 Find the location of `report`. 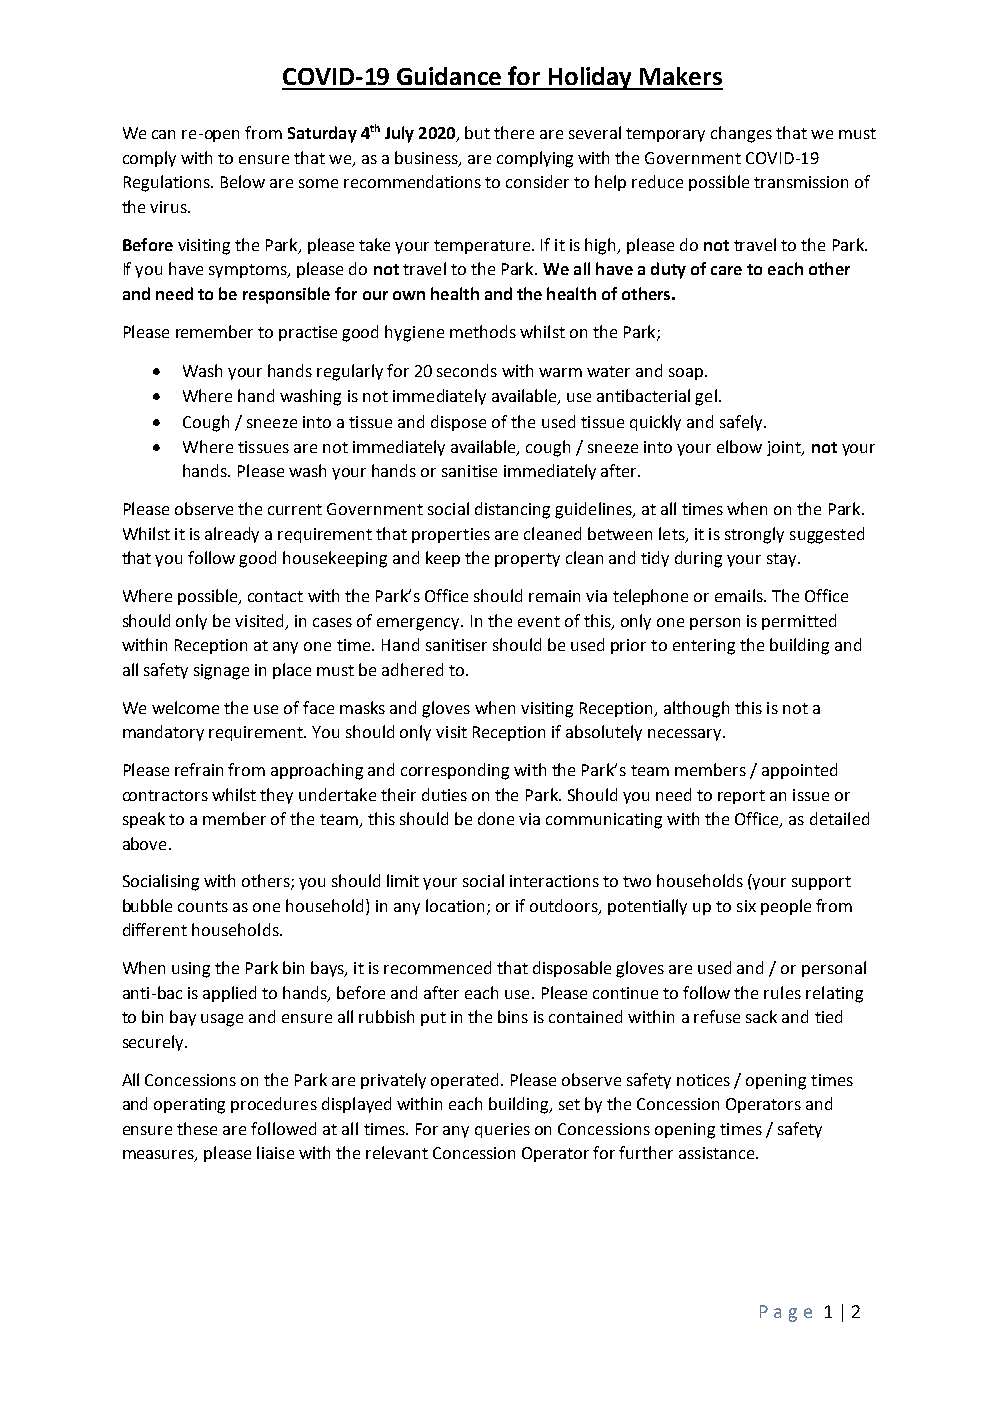

report is located at coordinates (741, 797).
